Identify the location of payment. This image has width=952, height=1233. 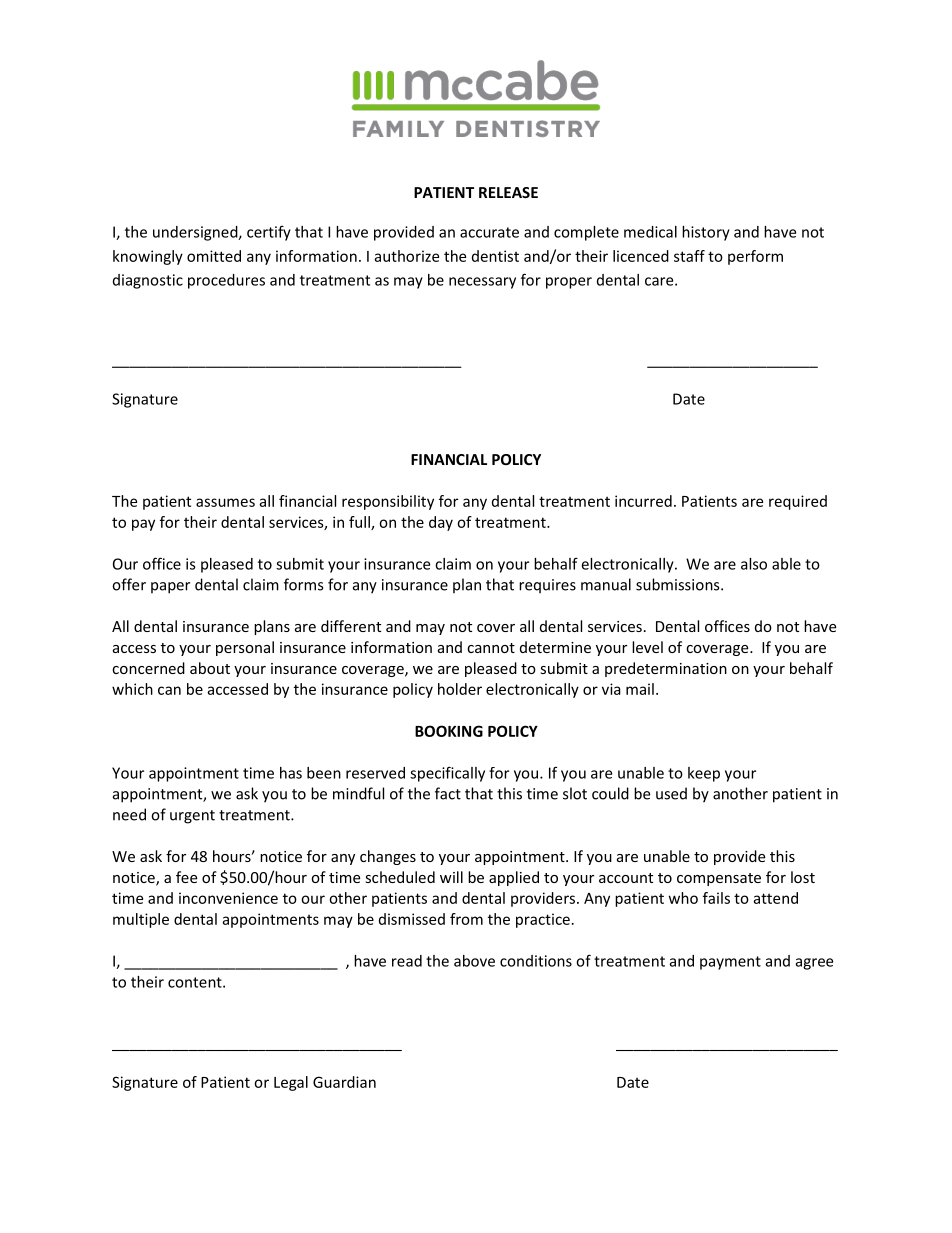
(730, 963).
